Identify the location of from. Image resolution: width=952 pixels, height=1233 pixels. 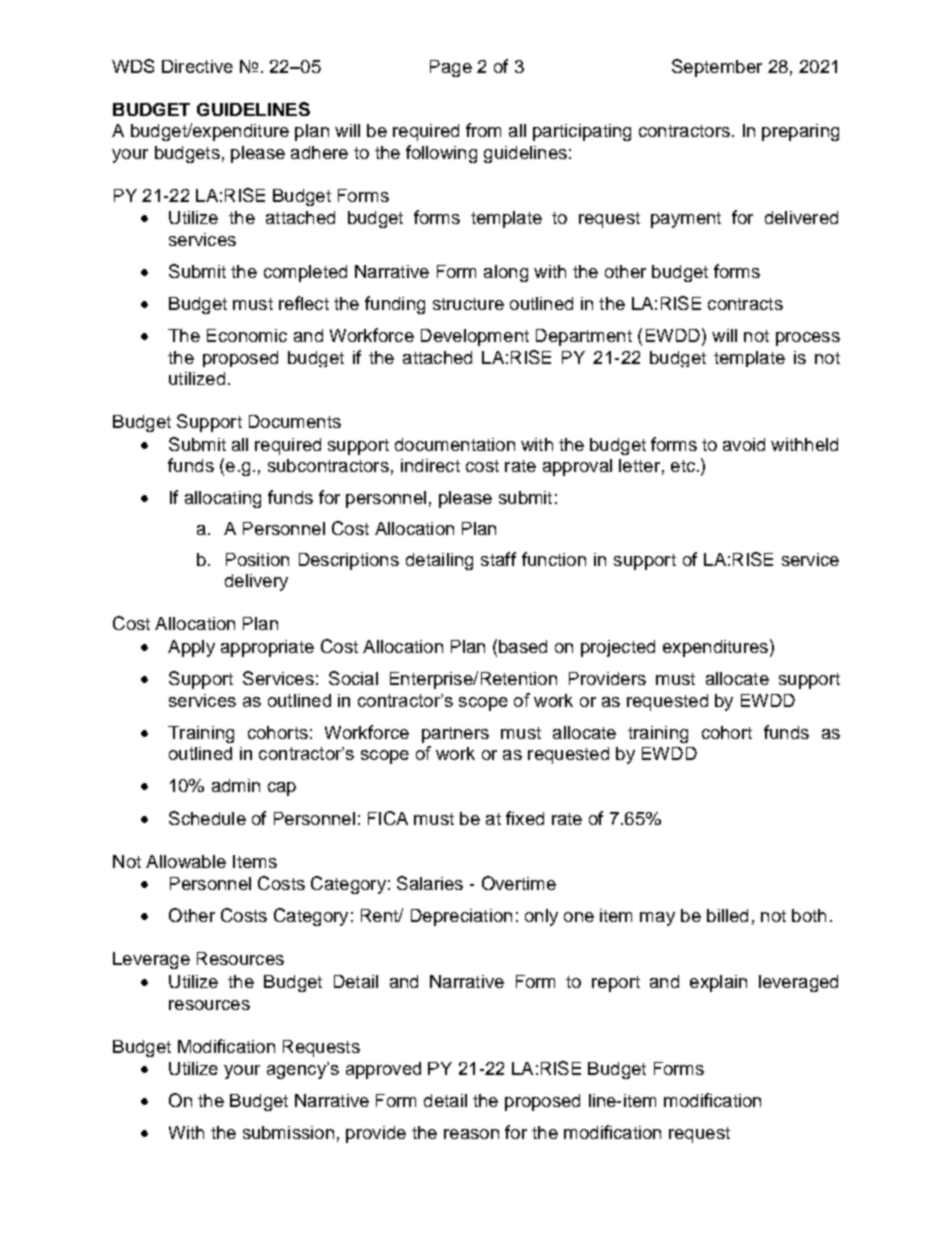
(483, 130).
